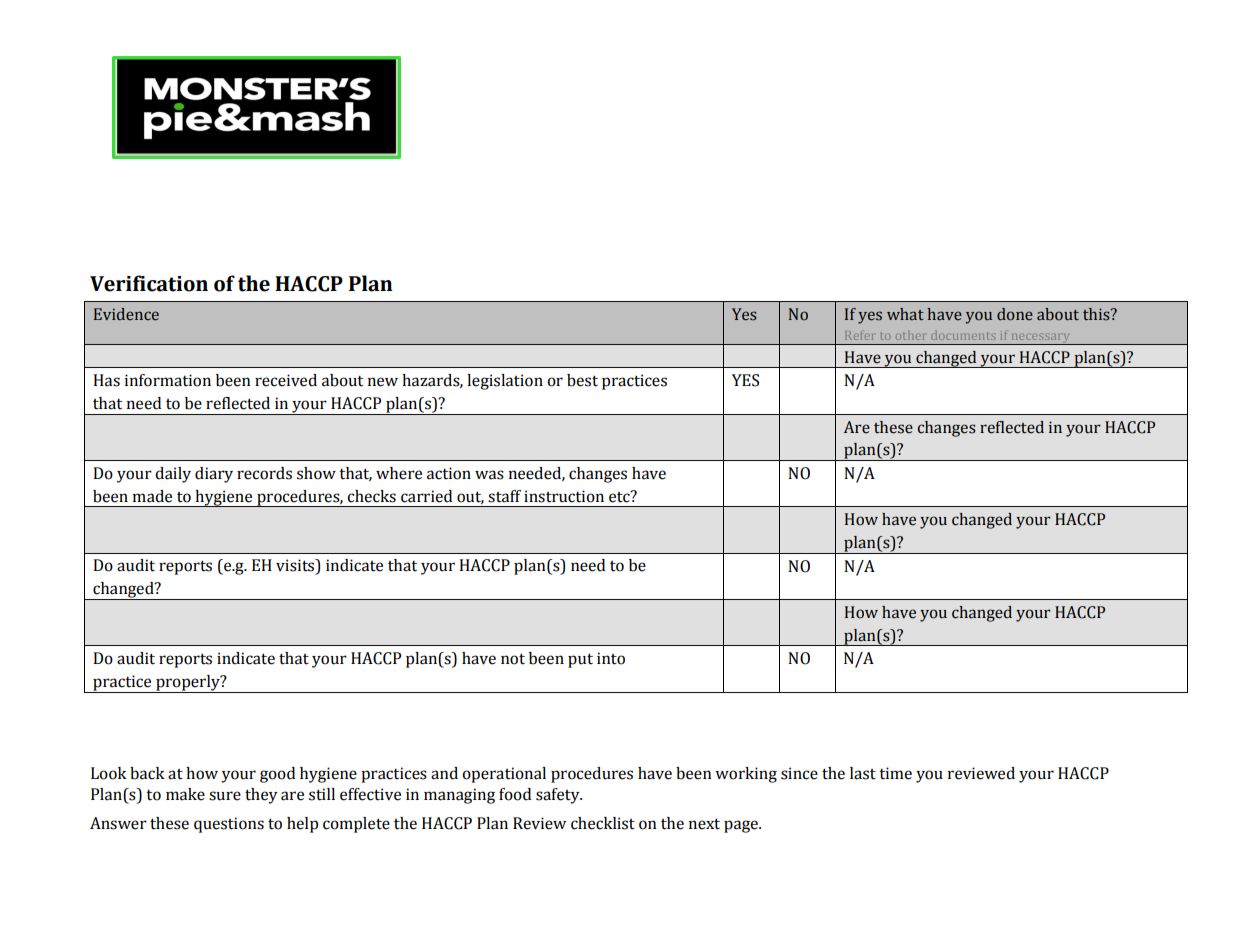  What do you see at coordinates (963, 335) in the page?
I see `documents` at bounding box center [963, 335].
